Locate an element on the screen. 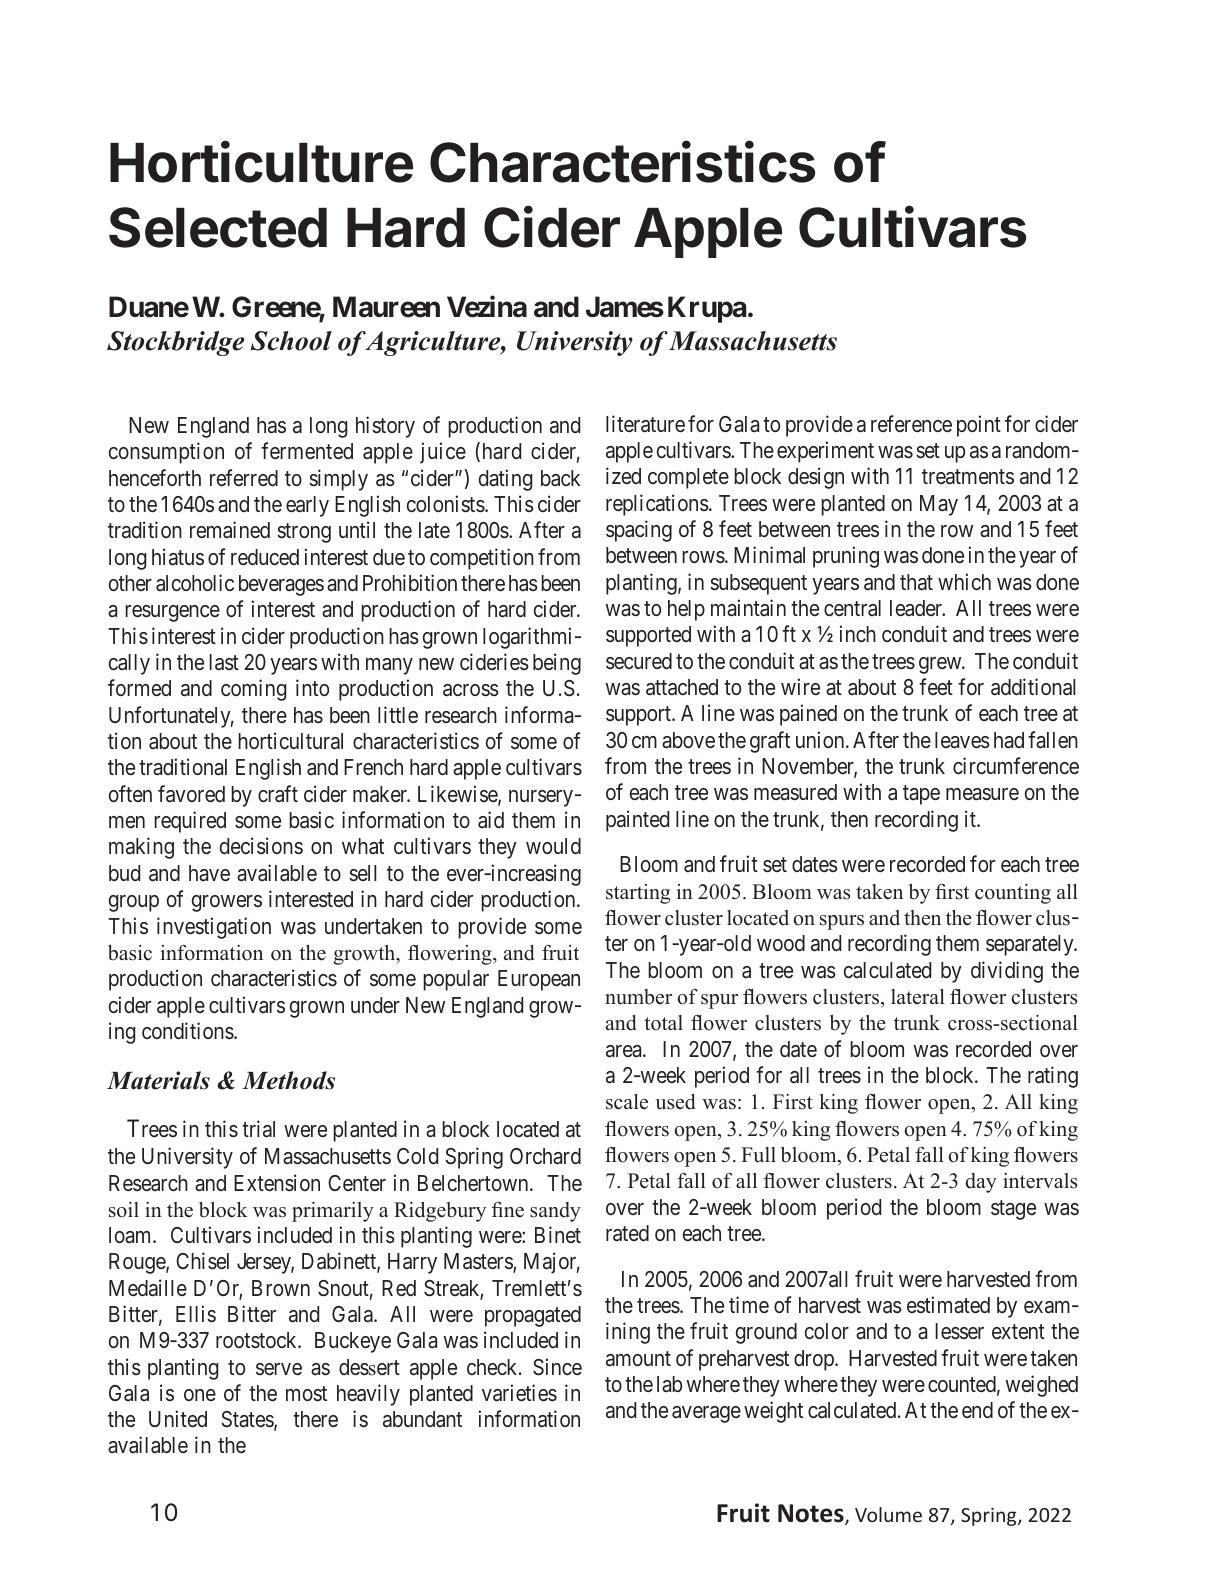  reference is located at coordinates (911, 424).
